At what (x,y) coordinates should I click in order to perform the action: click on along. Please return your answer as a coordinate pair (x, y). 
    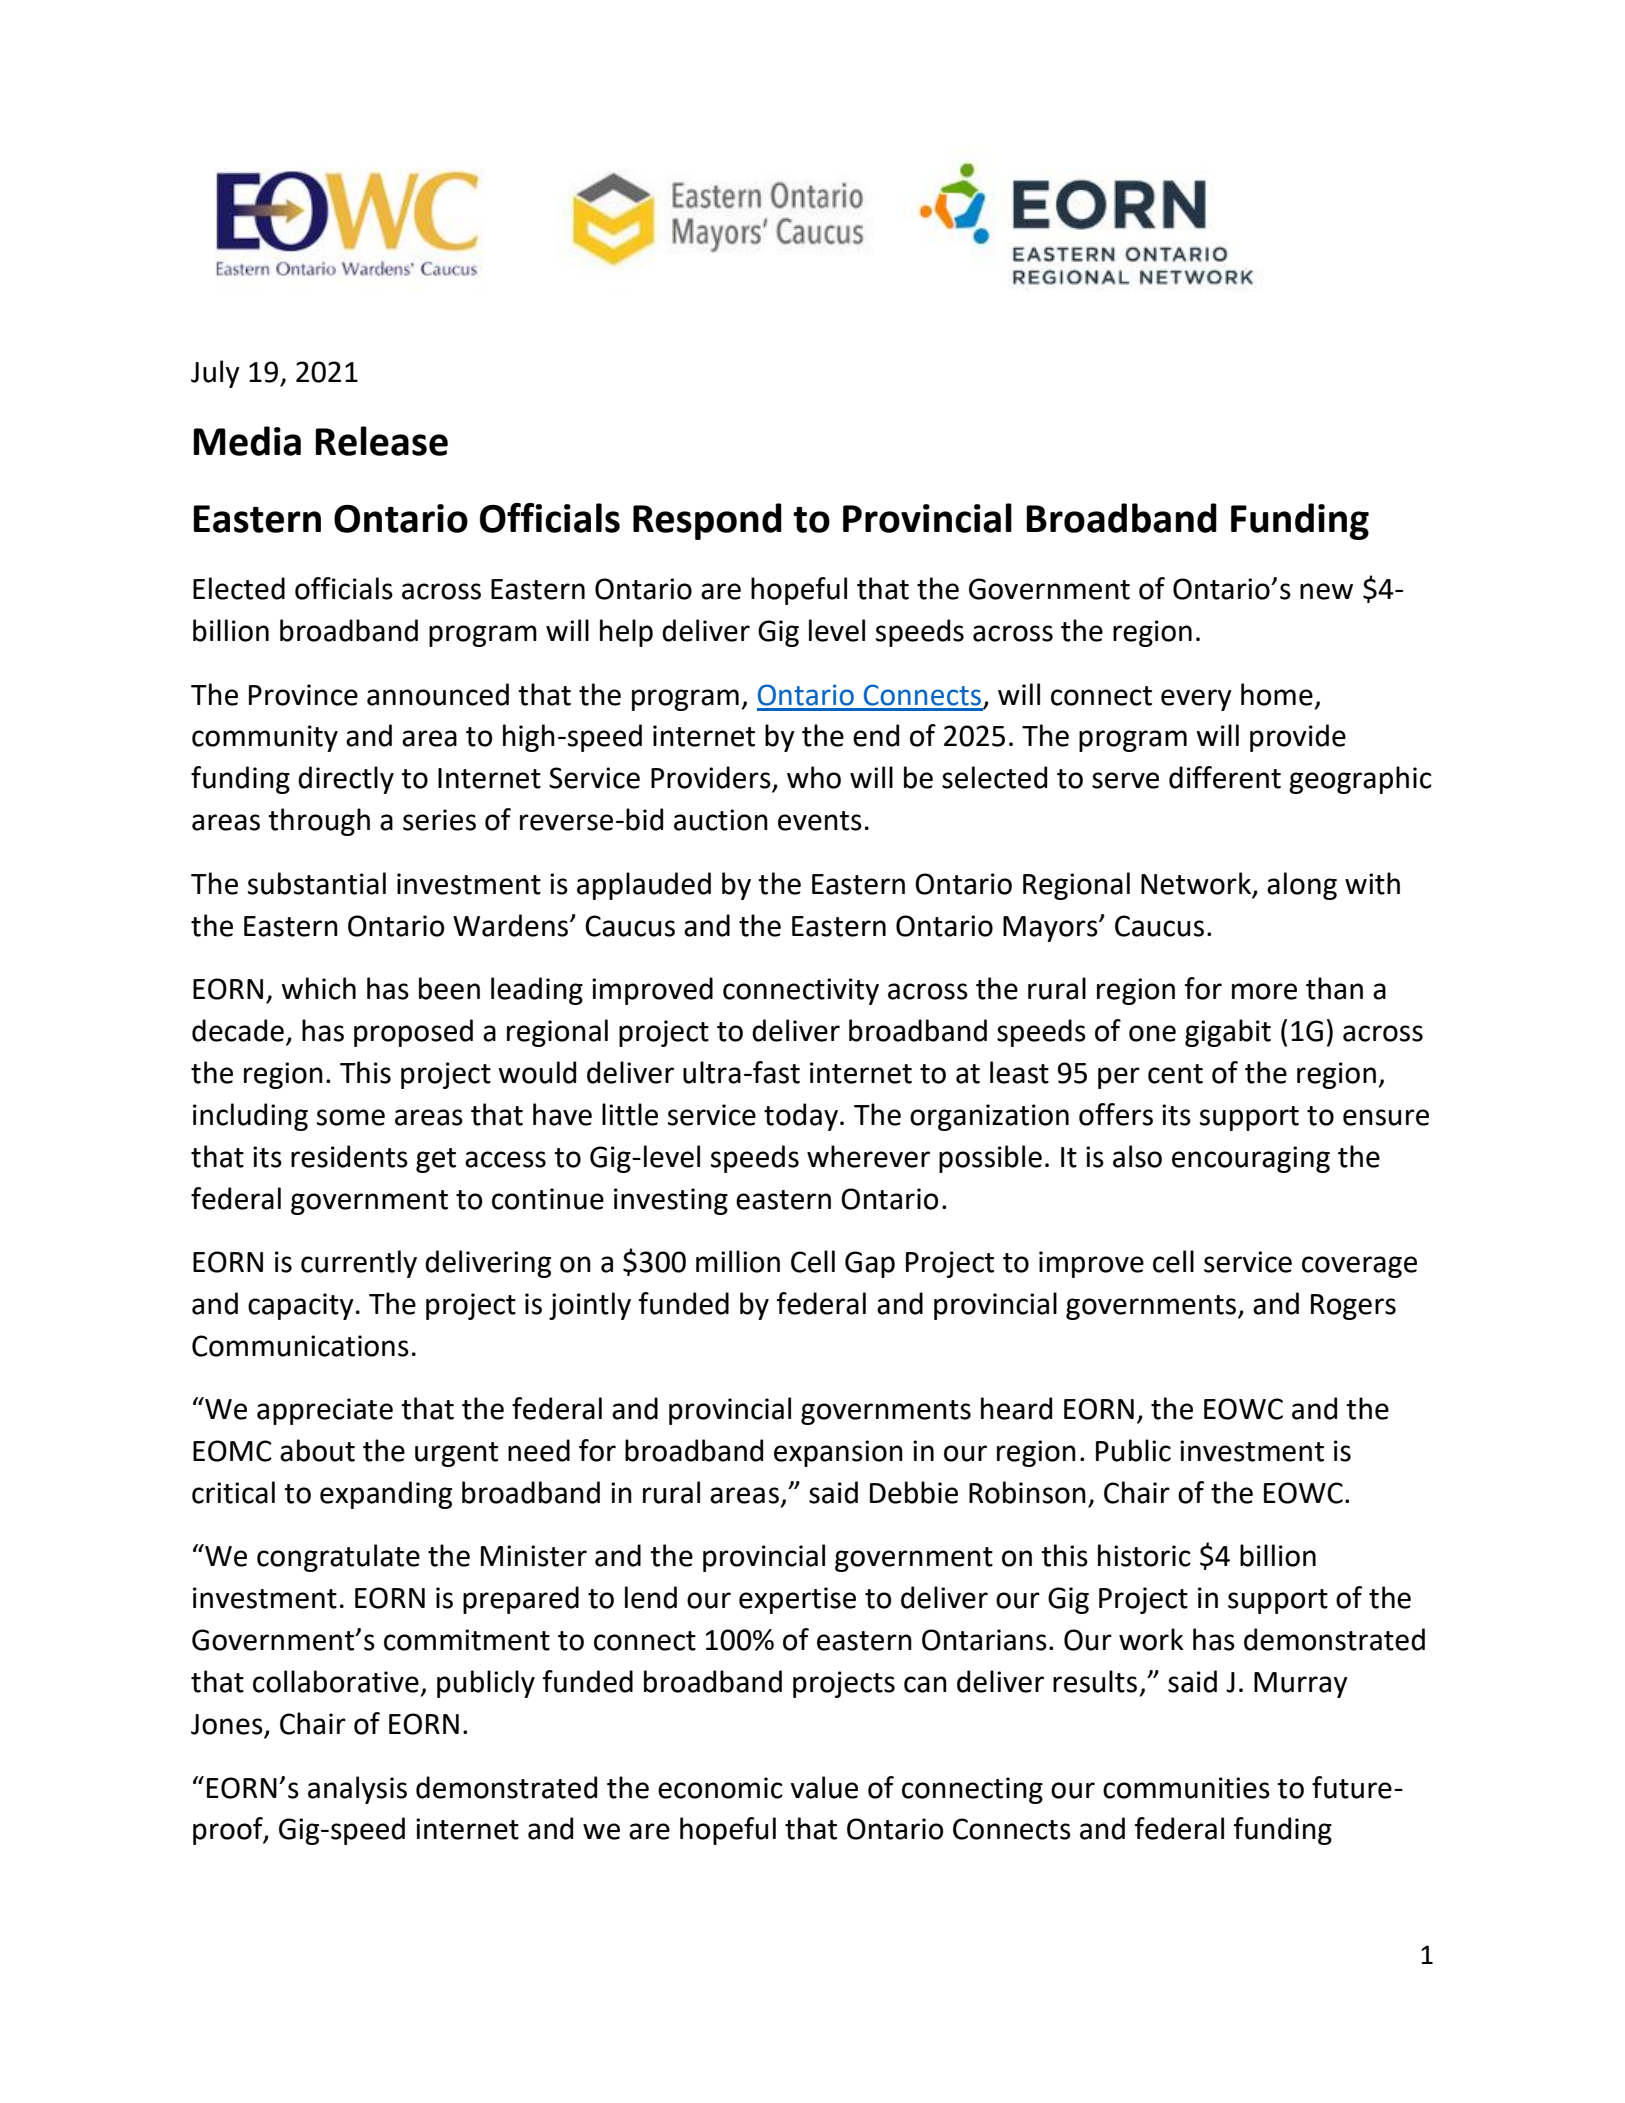
    Looking at the image, I should click on (1302, 886).
